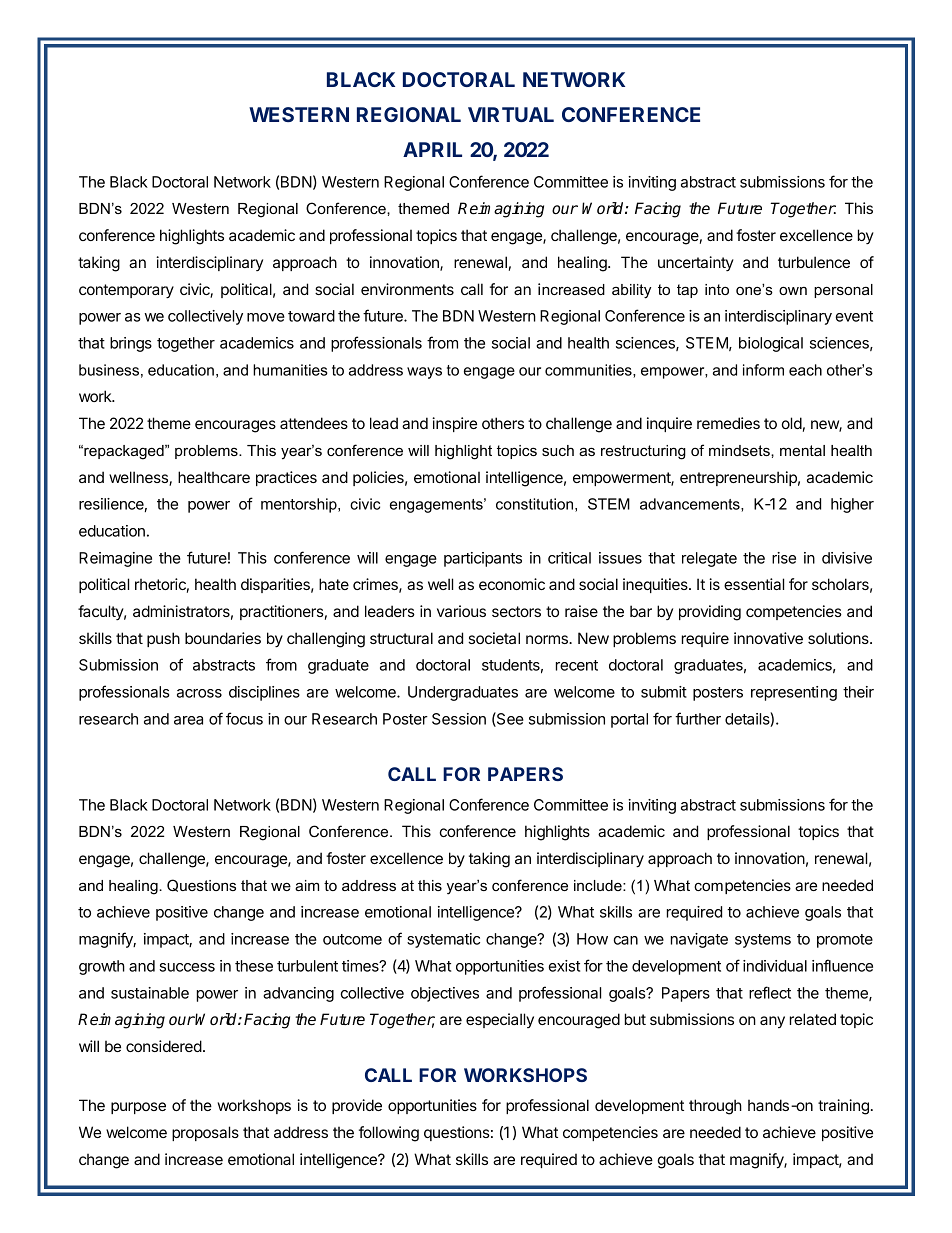  What do you see at coordinates (205, 1133) in the document?
I see `proposals` at bounding box center [205, 1133].
